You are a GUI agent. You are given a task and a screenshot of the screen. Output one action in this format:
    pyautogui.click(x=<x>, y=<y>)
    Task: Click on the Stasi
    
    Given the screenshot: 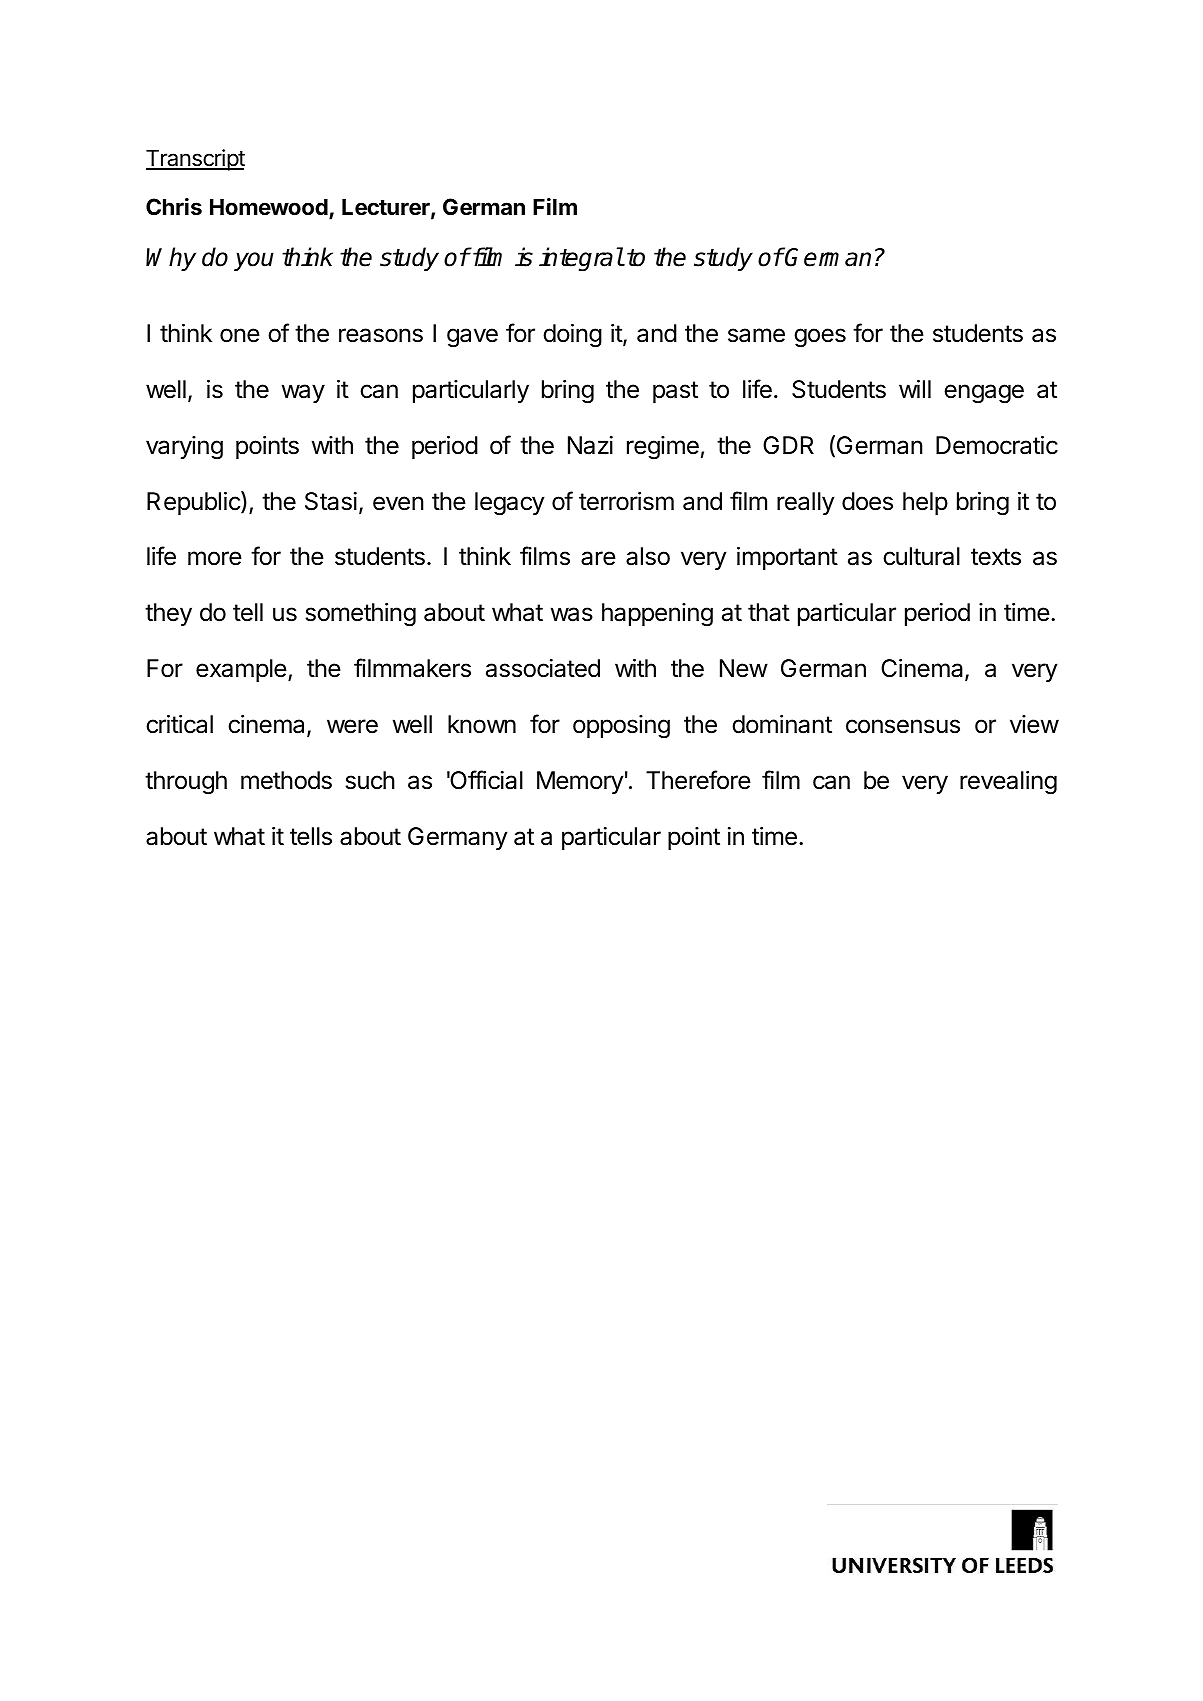 What is the action you would take?
    pyautogui.click(x=331, y=501)
